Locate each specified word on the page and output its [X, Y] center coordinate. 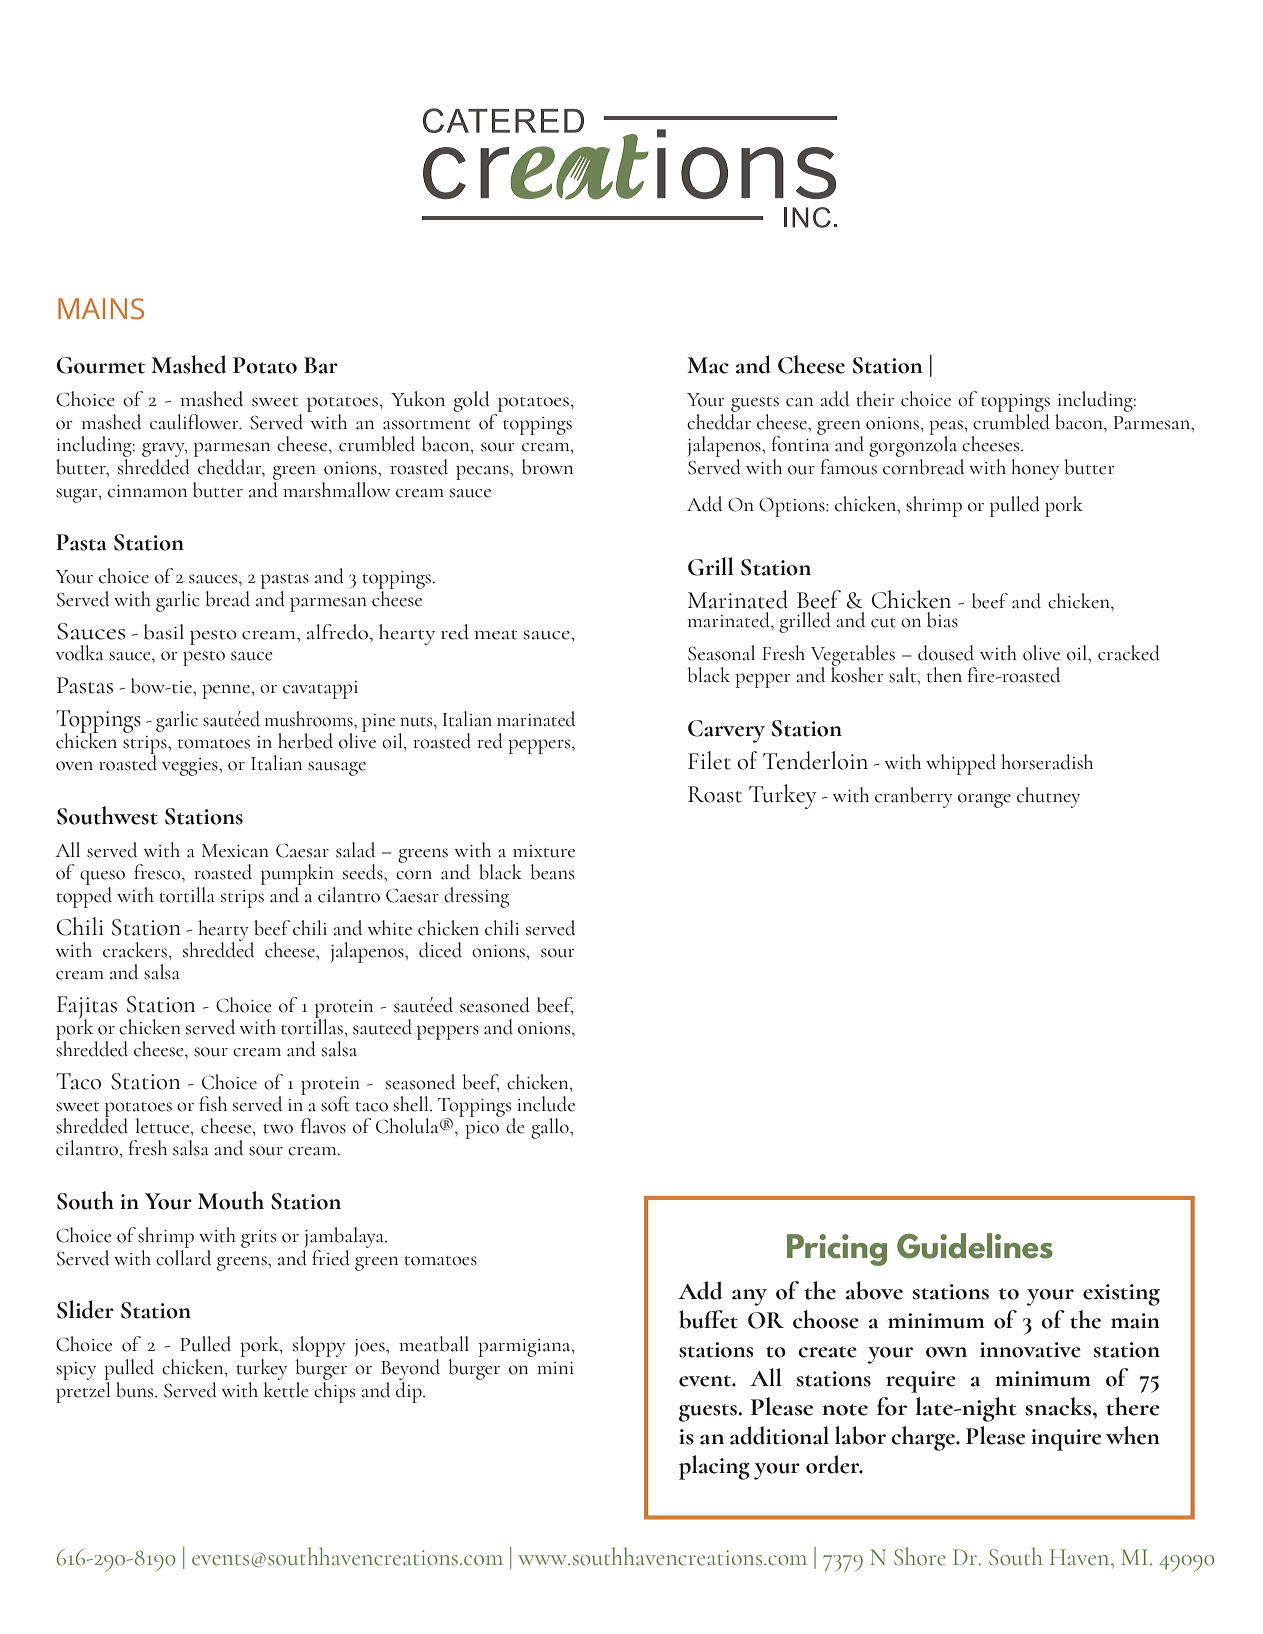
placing [714, 1467]
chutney [1048, 797]
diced [440, 950]
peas [947, 428]
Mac [708, 365]
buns [136, 1390]
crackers [136, 950]
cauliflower [195, 422]
